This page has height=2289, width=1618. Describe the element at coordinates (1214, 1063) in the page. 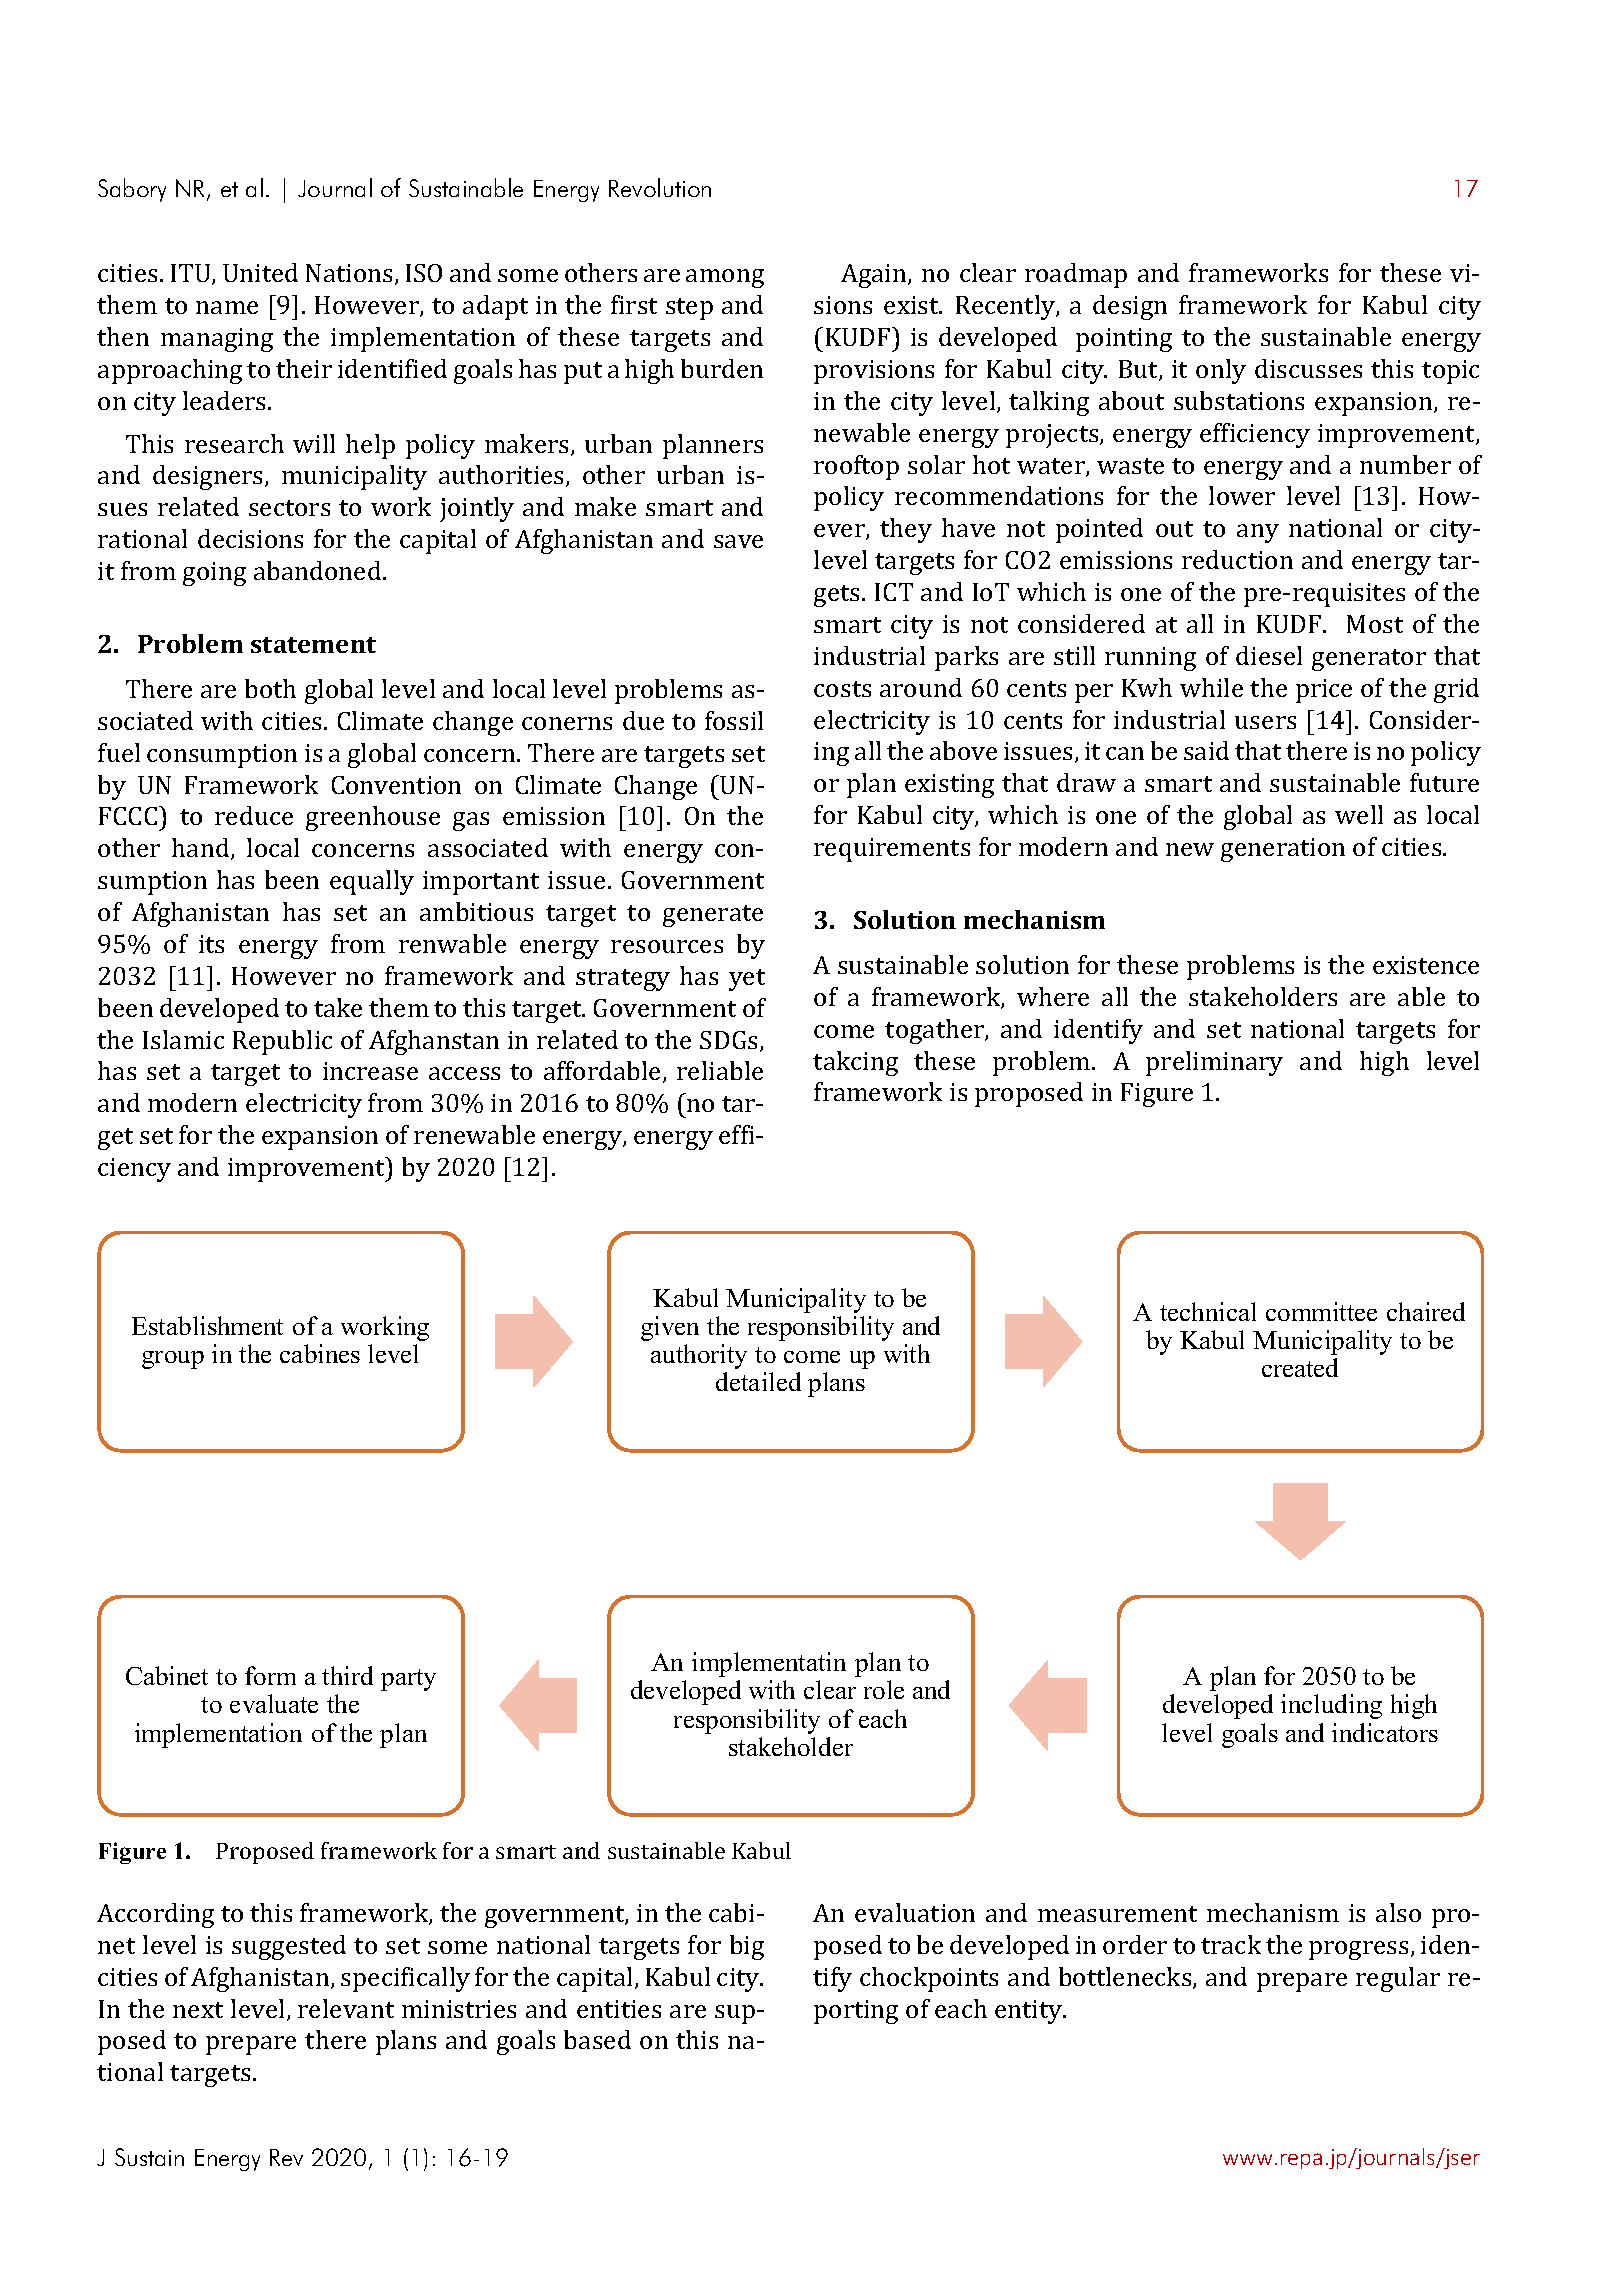

I see `preliminary` at that location.
